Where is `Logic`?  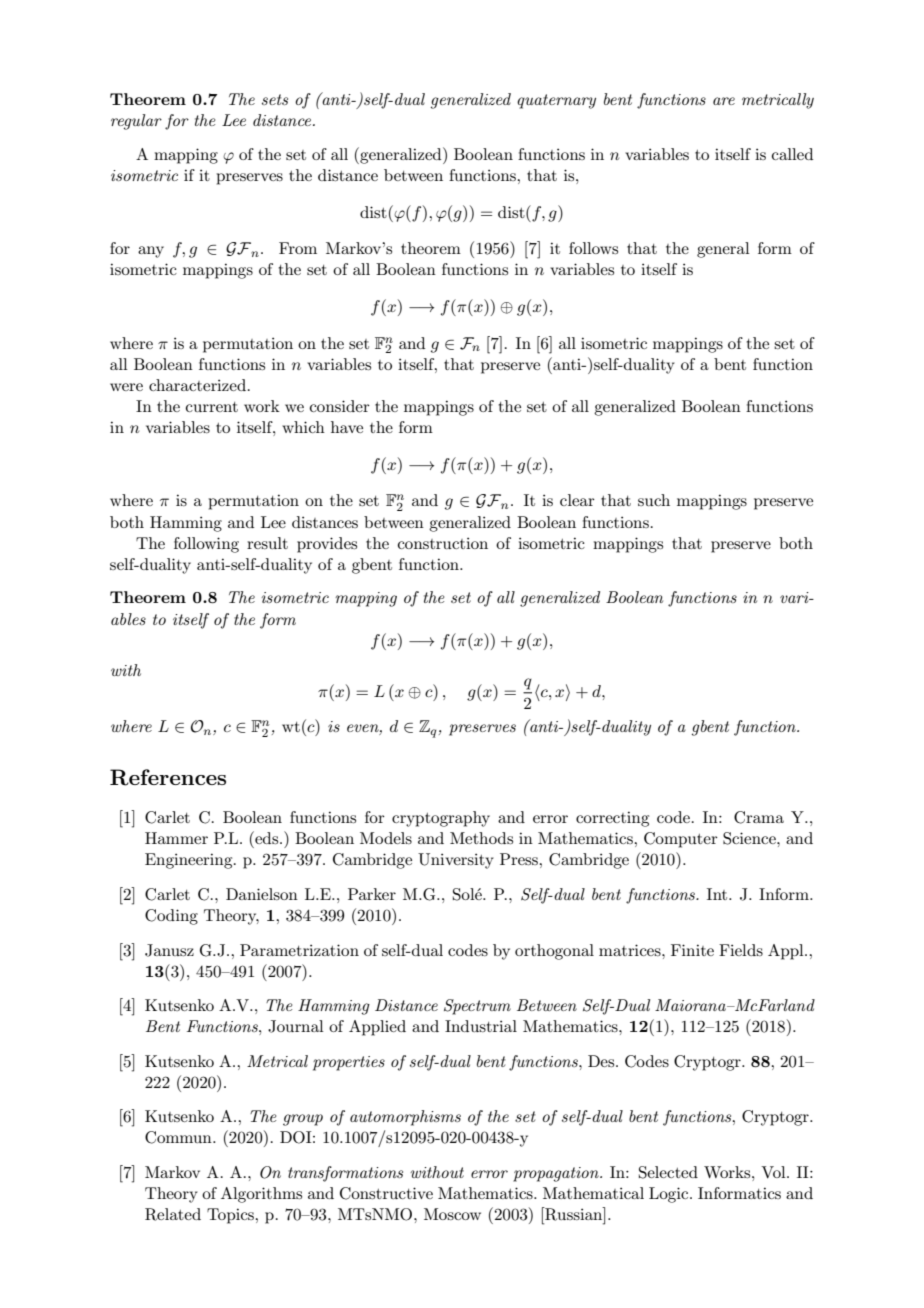
Logic is located at coordinates (670, 1195).
